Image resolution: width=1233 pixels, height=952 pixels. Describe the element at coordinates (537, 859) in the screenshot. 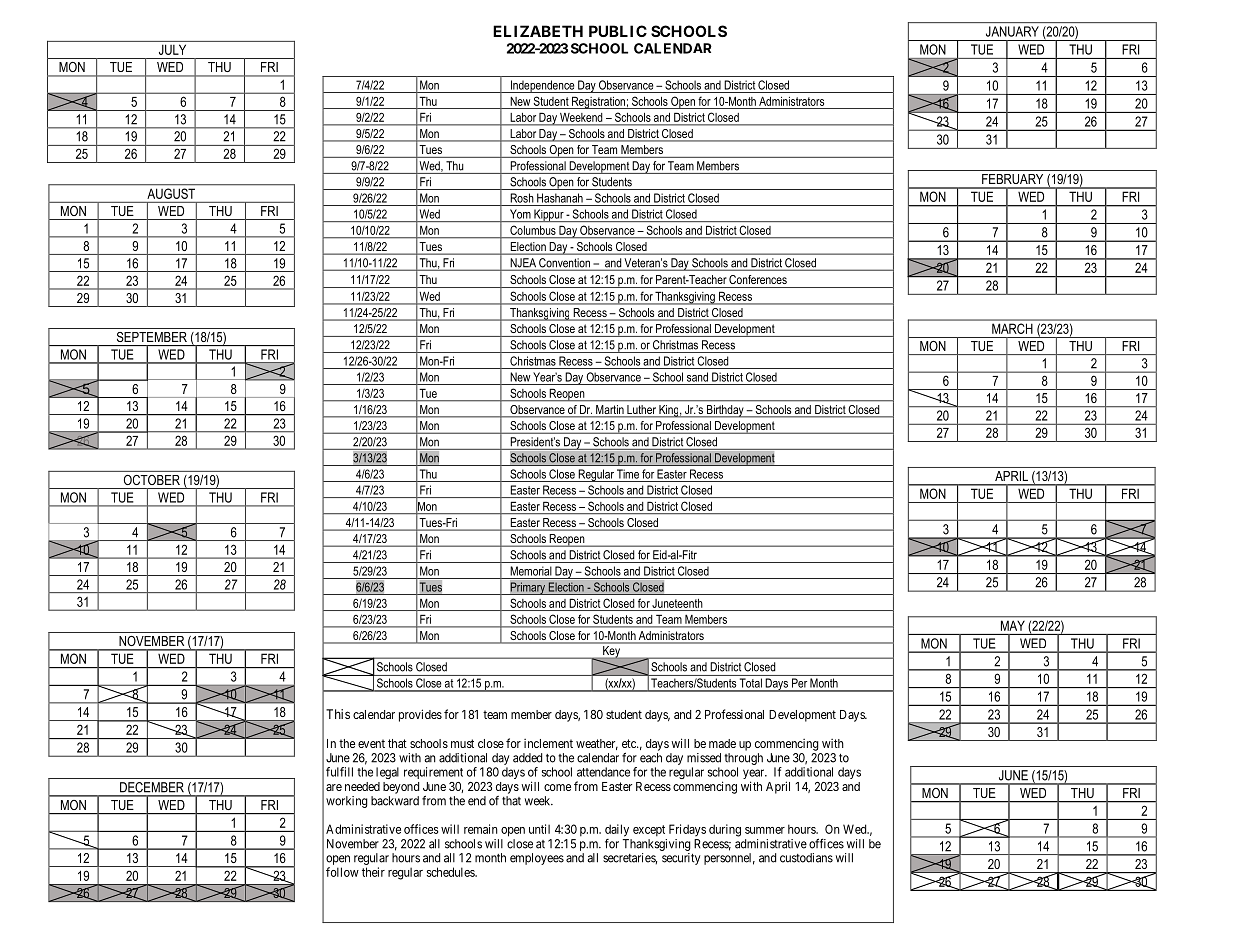

I see `employees` at that location.
